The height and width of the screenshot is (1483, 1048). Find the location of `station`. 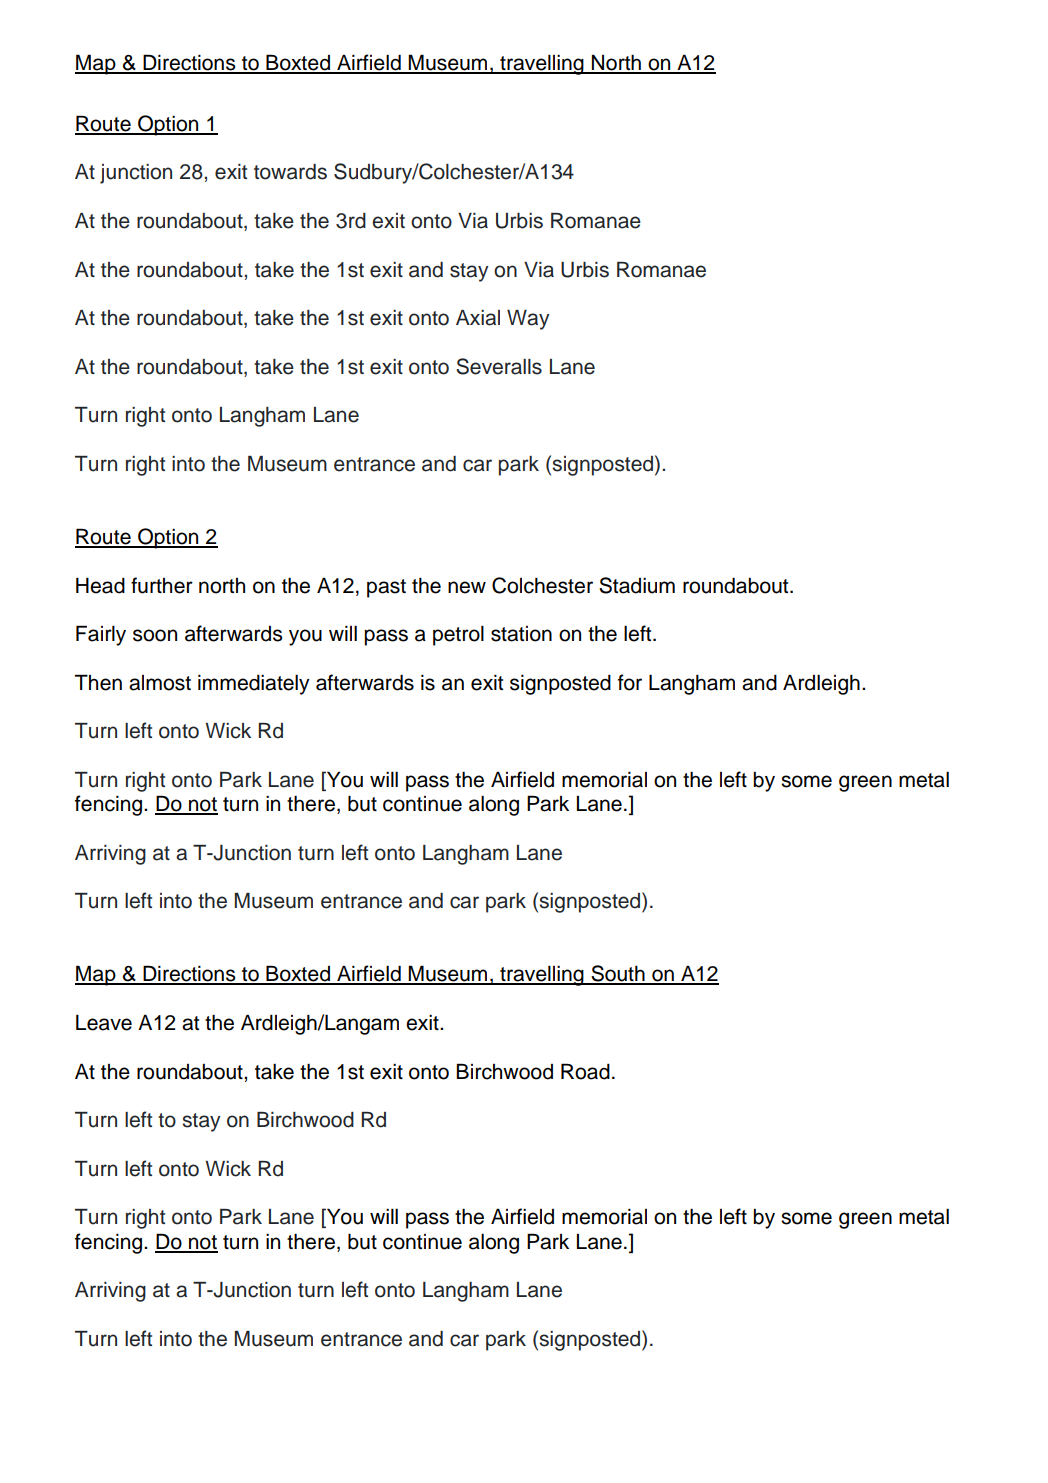

station is located at coordinates (521, 634).
